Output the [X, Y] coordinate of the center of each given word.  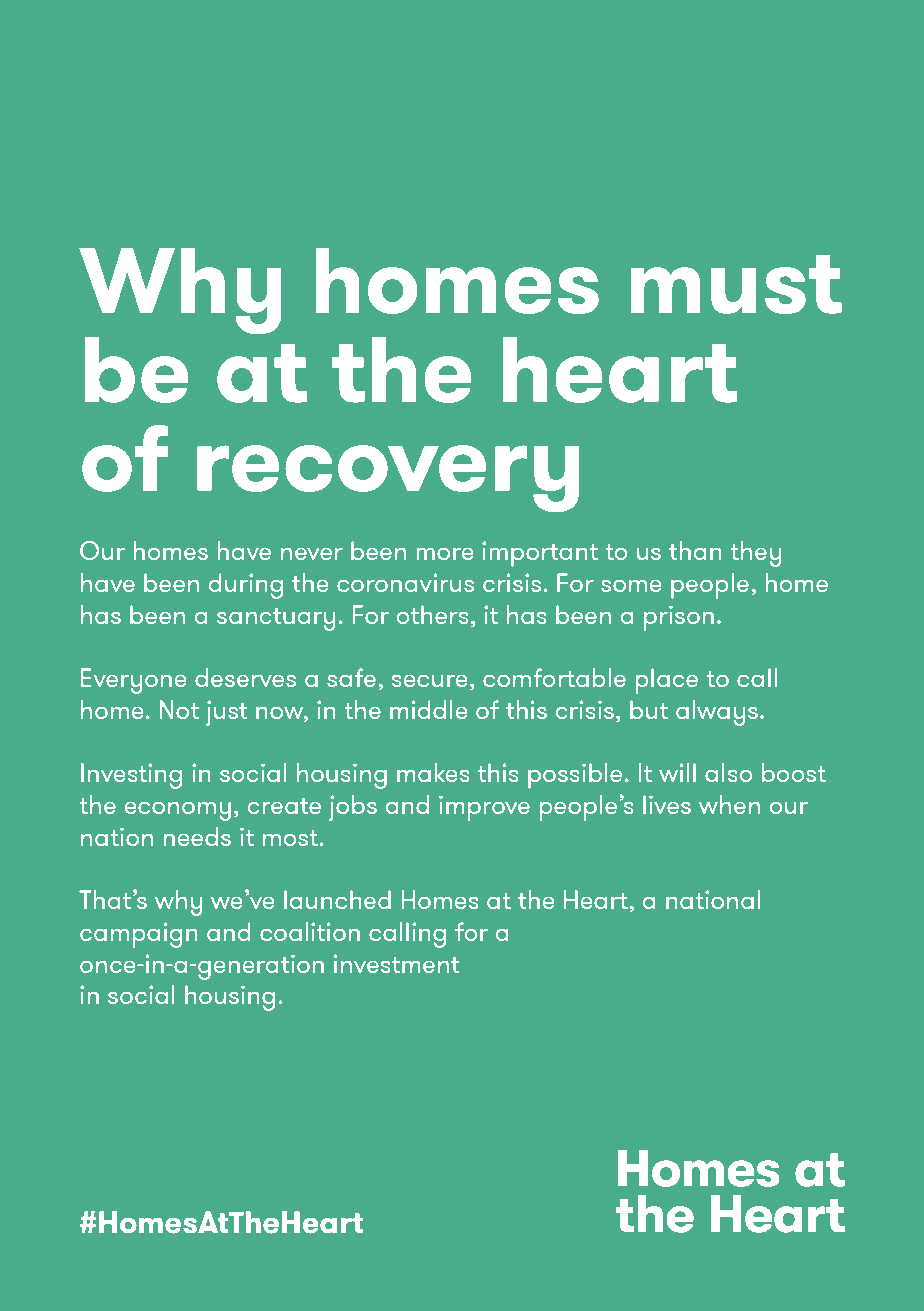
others [433, 614]
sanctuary [276, 619]
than [695, 550]
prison [679, 618]
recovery [388, 478]
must [736, 284]
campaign [139, 935]
